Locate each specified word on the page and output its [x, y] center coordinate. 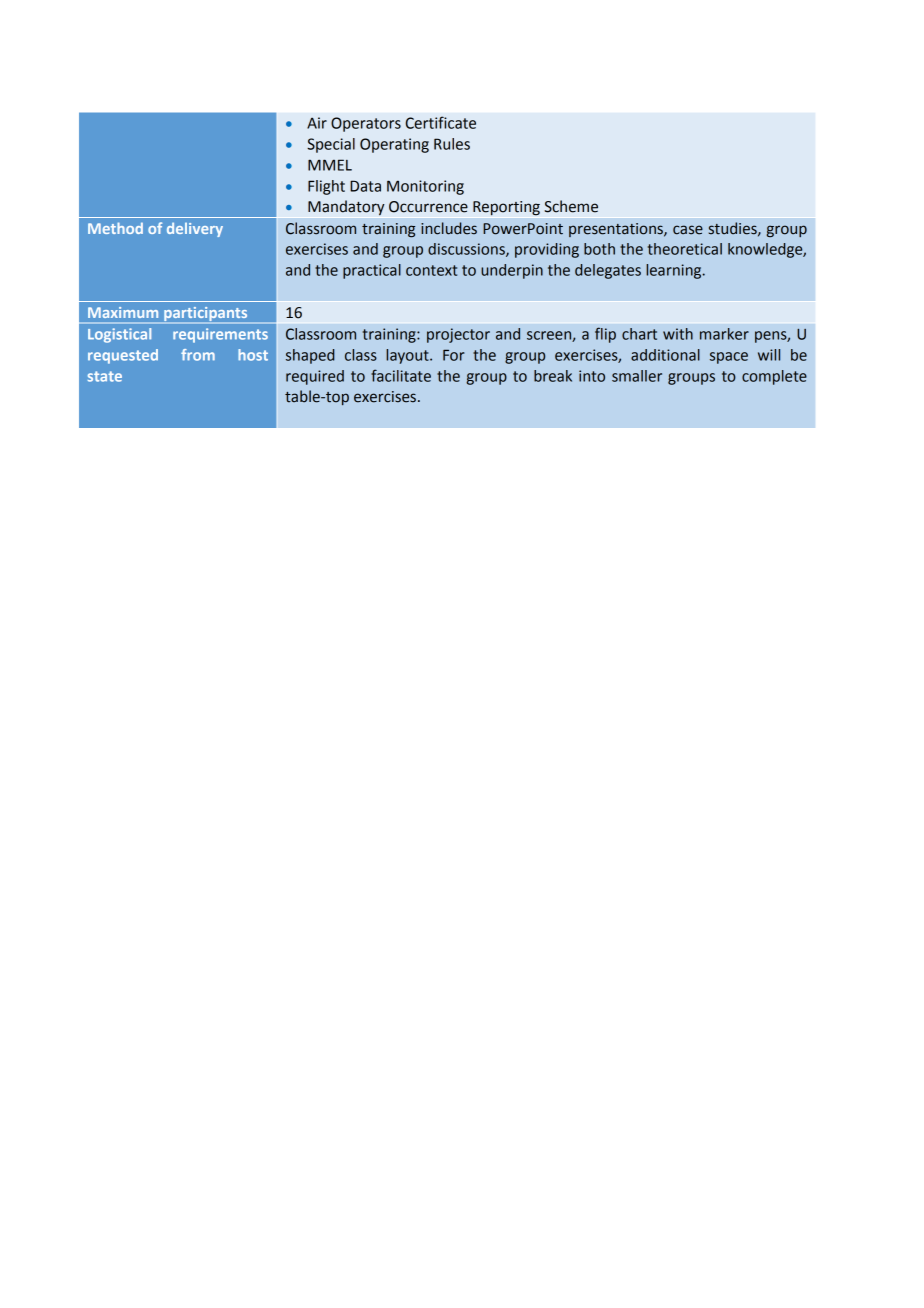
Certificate [441, 122]
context [431, 270]
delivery [195, 229]
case [688, 230]
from [198, 355]
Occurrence [428, 207]
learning [675, 271]
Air [317, 123]
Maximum [123, 312]
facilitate [401, 375]
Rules [452, 144]
